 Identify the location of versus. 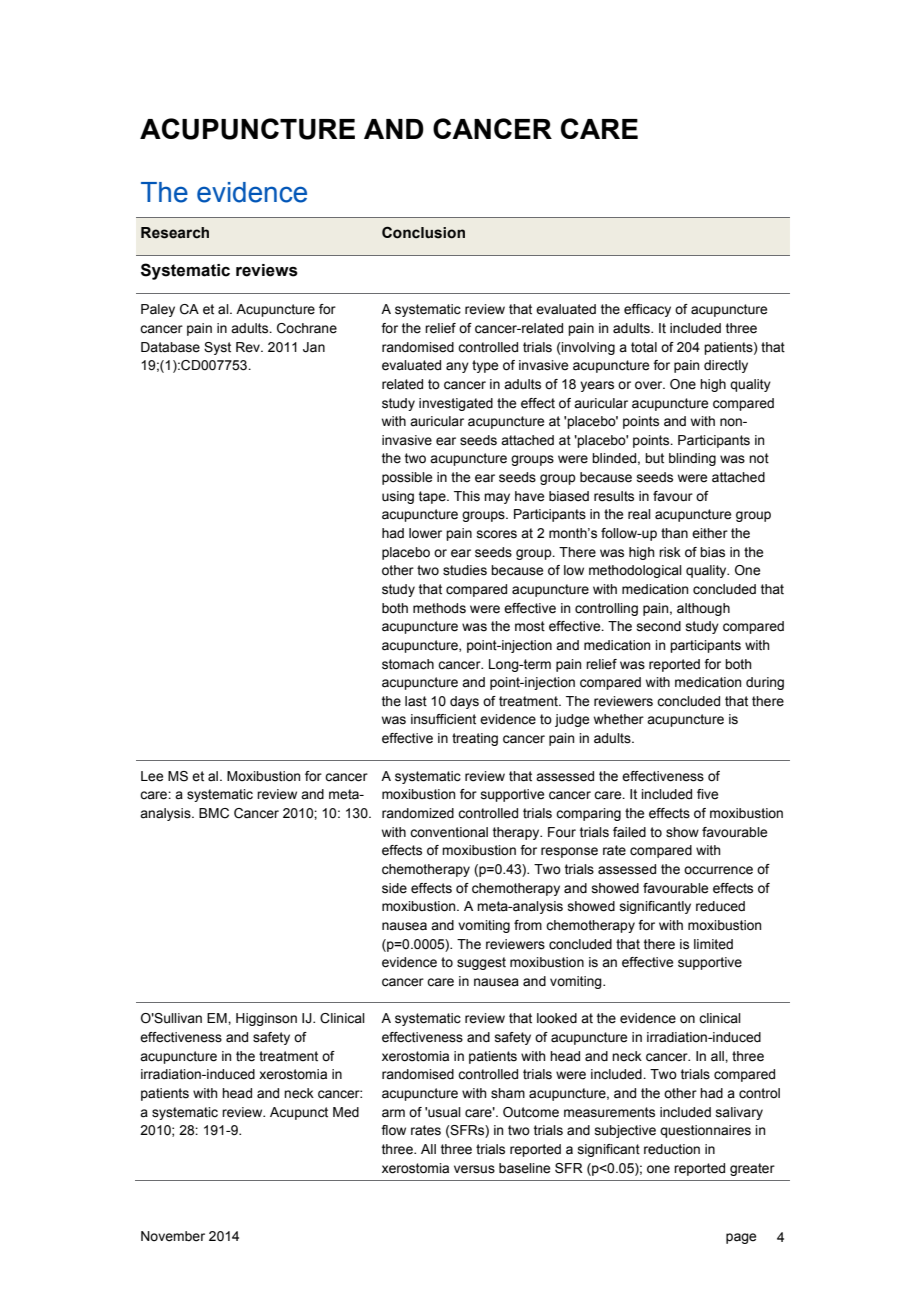
(474, 1169).
